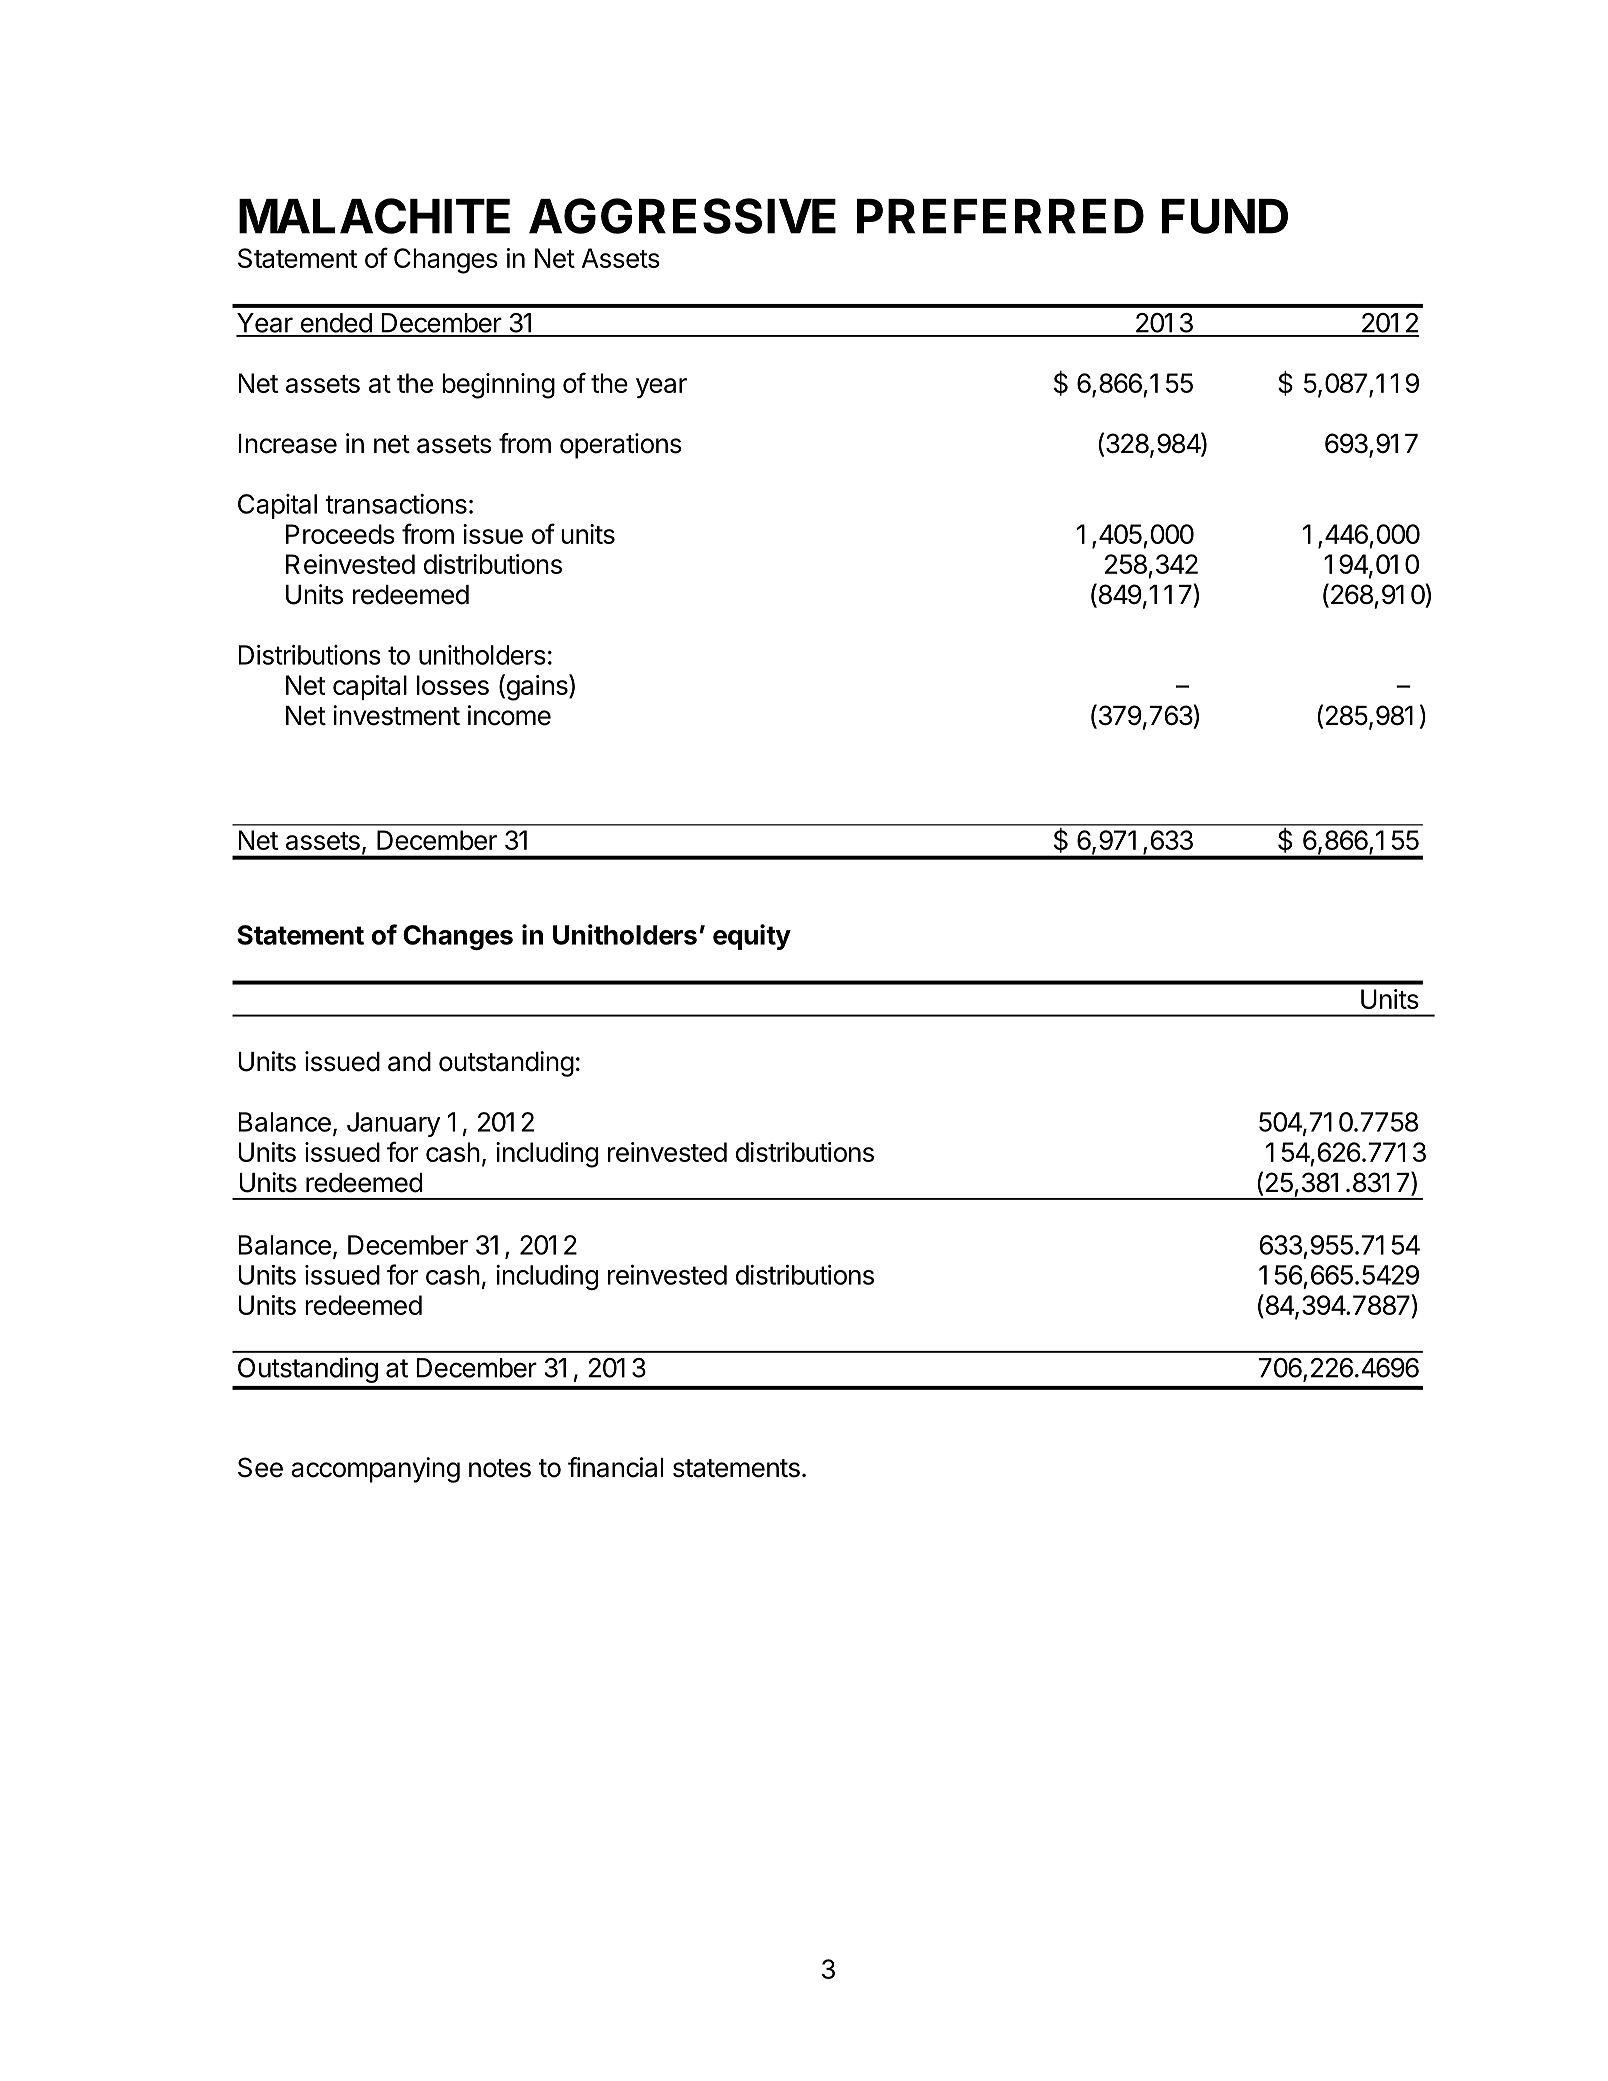 The image size is (1608, 2081). I want to click on accompanying, so click(375, 1470).
